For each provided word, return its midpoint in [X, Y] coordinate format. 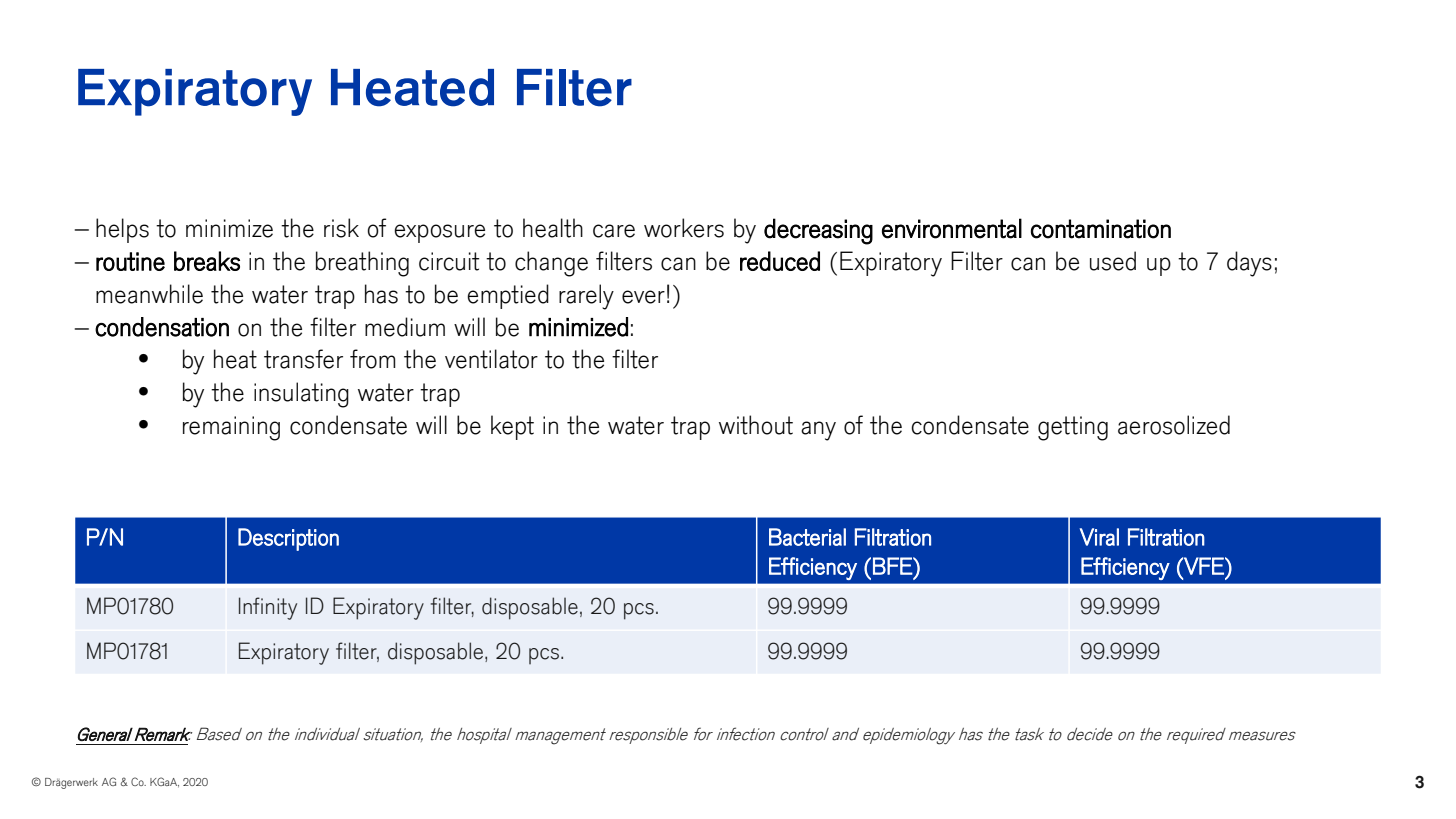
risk [341, 228]
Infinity [268, 608]
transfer [303, 359]
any [818, 431]
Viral [1099, 537]
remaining [231, 428]
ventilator [491, 359]
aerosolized [1174, 425]
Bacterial [807, 537]
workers [684, 228]
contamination [1101, 229]
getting [1073, 428]
